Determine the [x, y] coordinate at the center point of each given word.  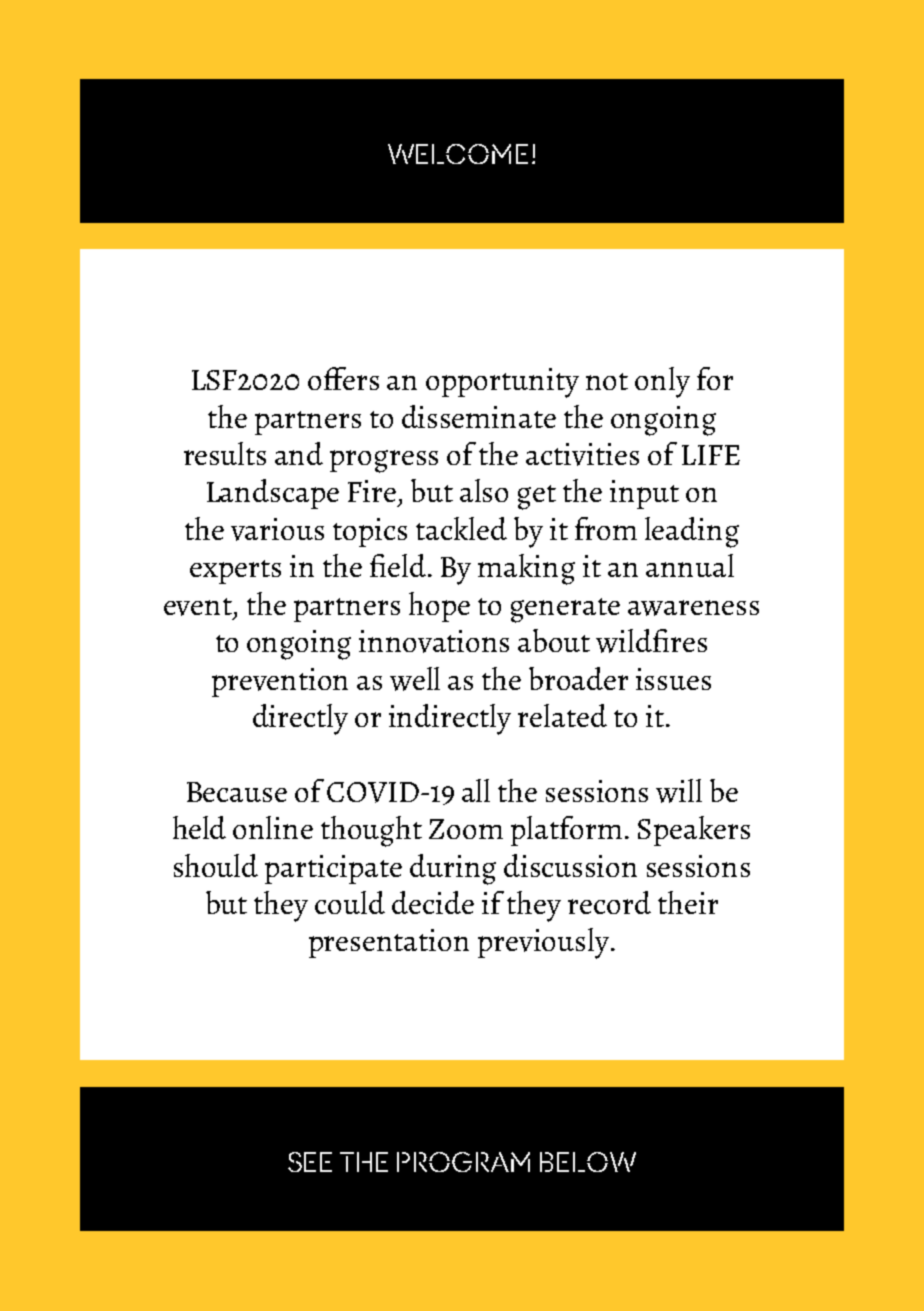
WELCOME [458, 154]
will [679, 791]
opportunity [502, 383]
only [662, 382]
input [644, 494]
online [273, 827]
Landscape [273, 494]
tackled [461, 528]
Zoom [466, 829]
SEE [310, 1162]
